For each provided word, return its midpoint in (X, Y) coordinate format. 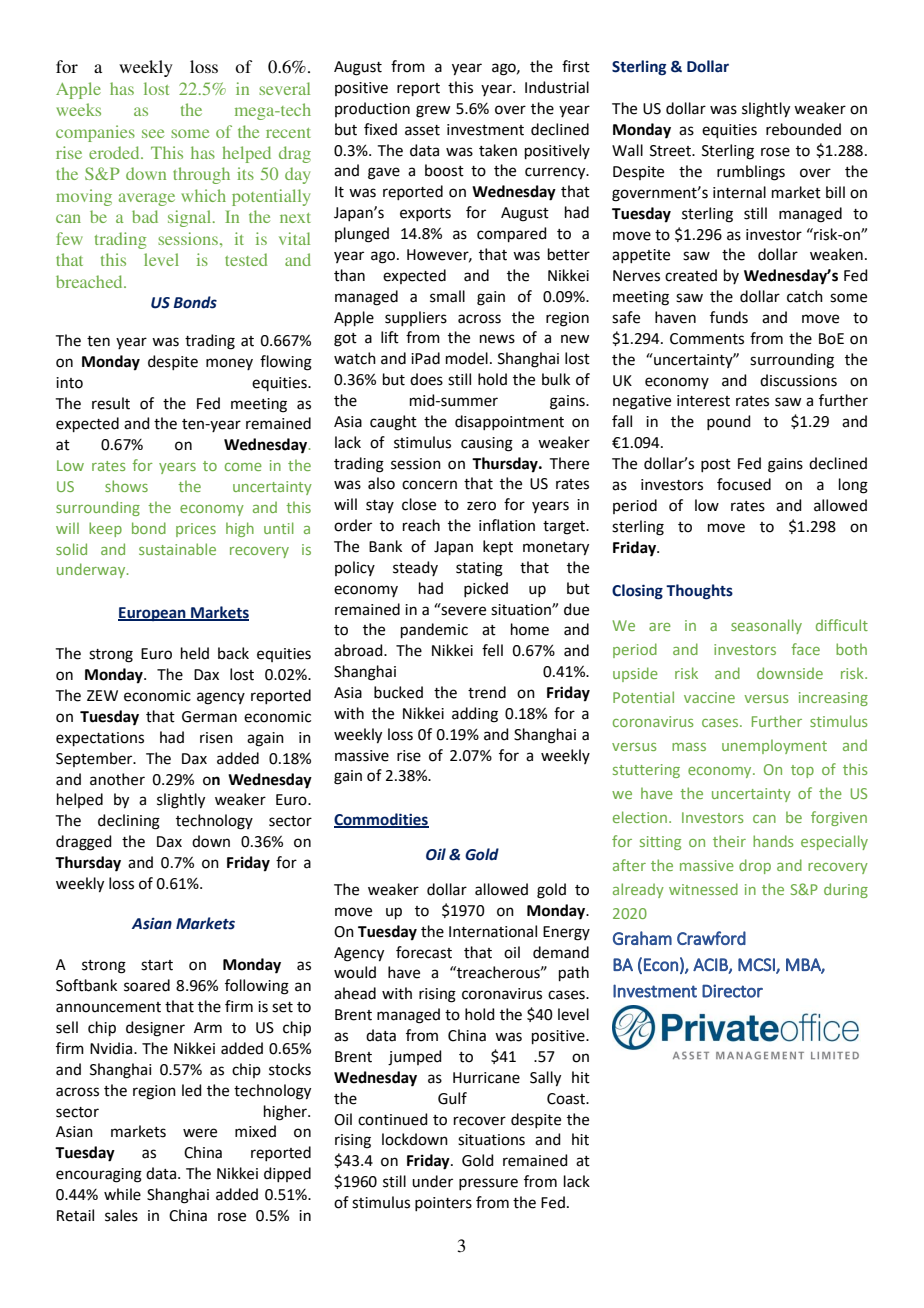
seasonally (766, 626)
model (467, 358)
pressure (488, 1184)
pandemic (434, 630)
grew (433, 111)
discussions (798, 380)
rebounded (803, 129)
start (157, 965)
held (195, 653)
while (122, 1194)
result (111, 403)
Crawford (711, 938)
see (153, 133)
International (493, 931)
